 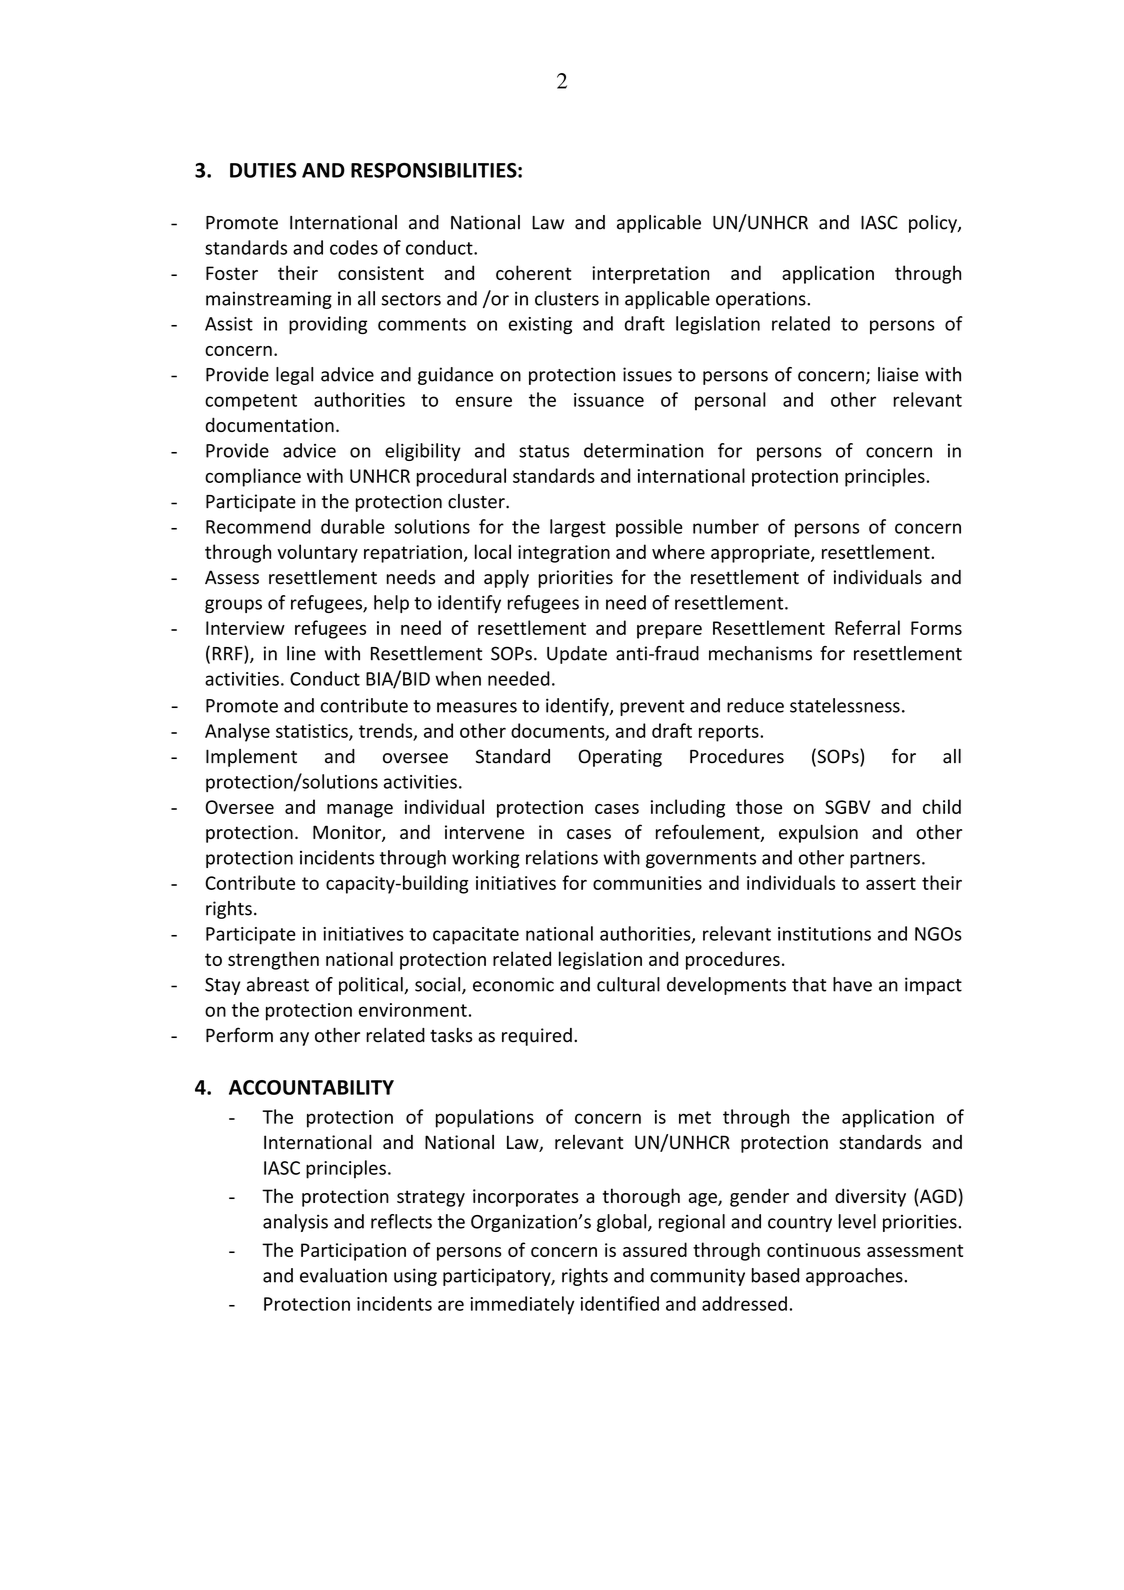 What do you see at coordinates (263, 170) in the screenshot?
I see `DUTIES` at bounding box center [263, 170].
